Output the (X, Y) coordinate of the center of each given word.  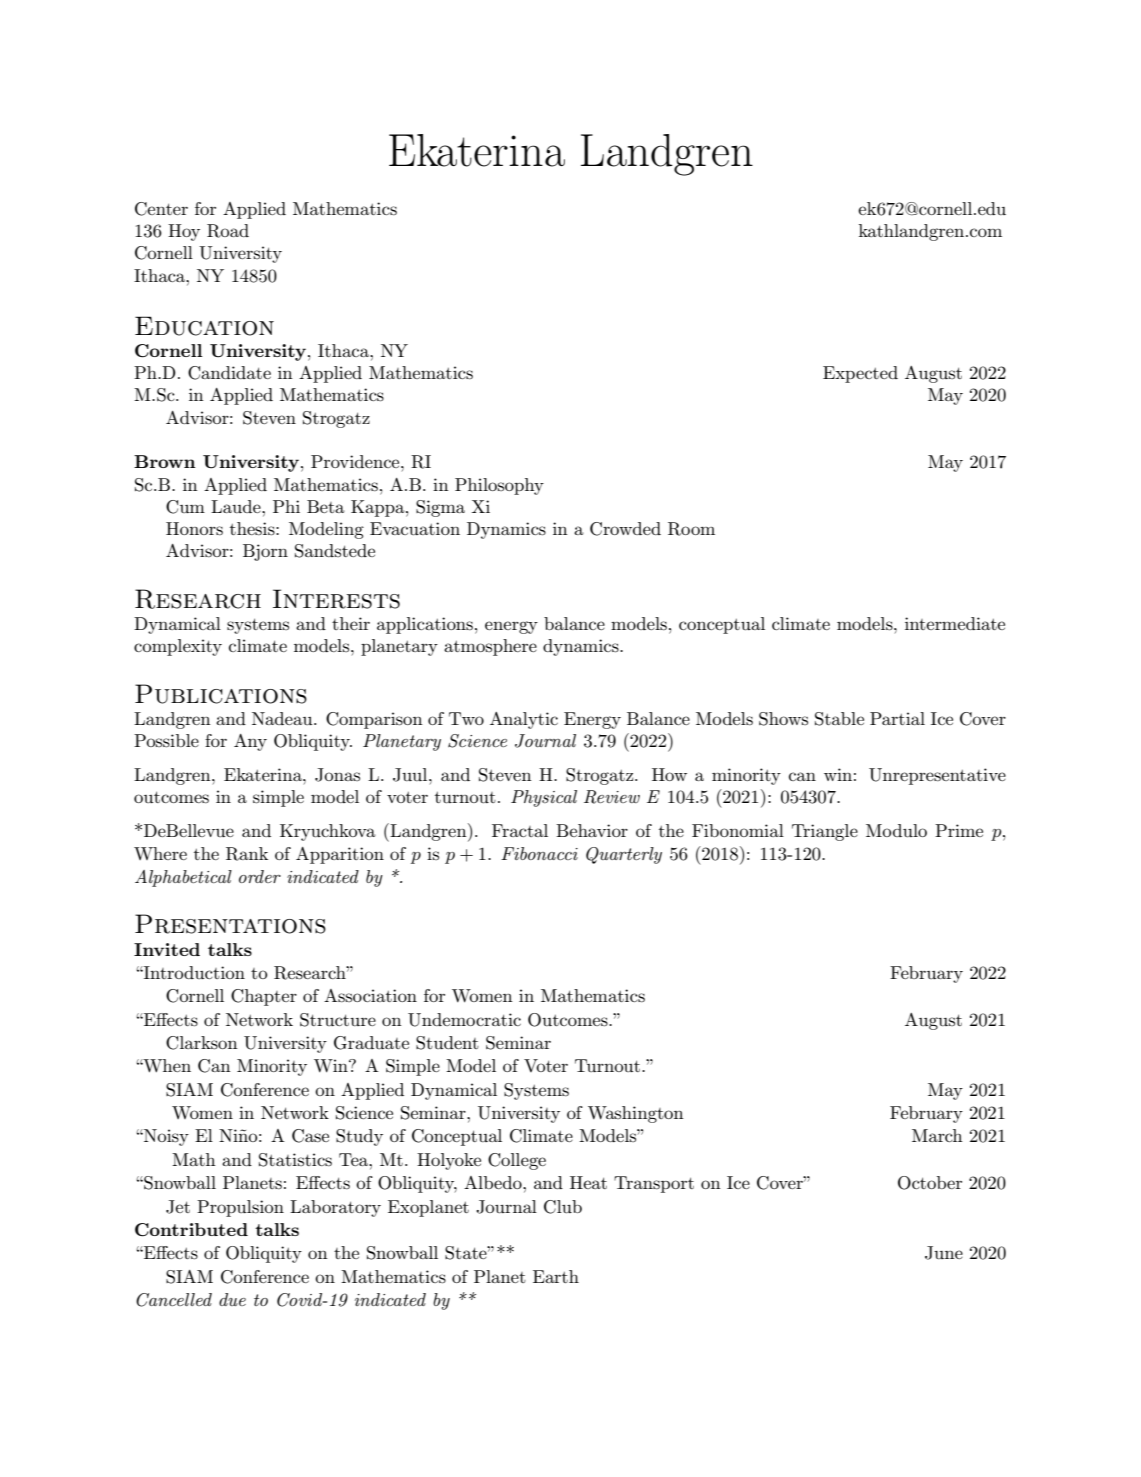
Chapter (264, 997)
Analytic (524, 720)
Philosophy (499, 486)
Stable (839, 719)
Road (228, 231)
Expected (860, 374)
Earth (556, 1276)
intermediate (955, 623)
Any (250, 742)
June (944, 1253)
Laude (237, 506)
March (937, 1135)
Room (691, 529)
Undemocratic (464, 1020)
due (232, 1299)
